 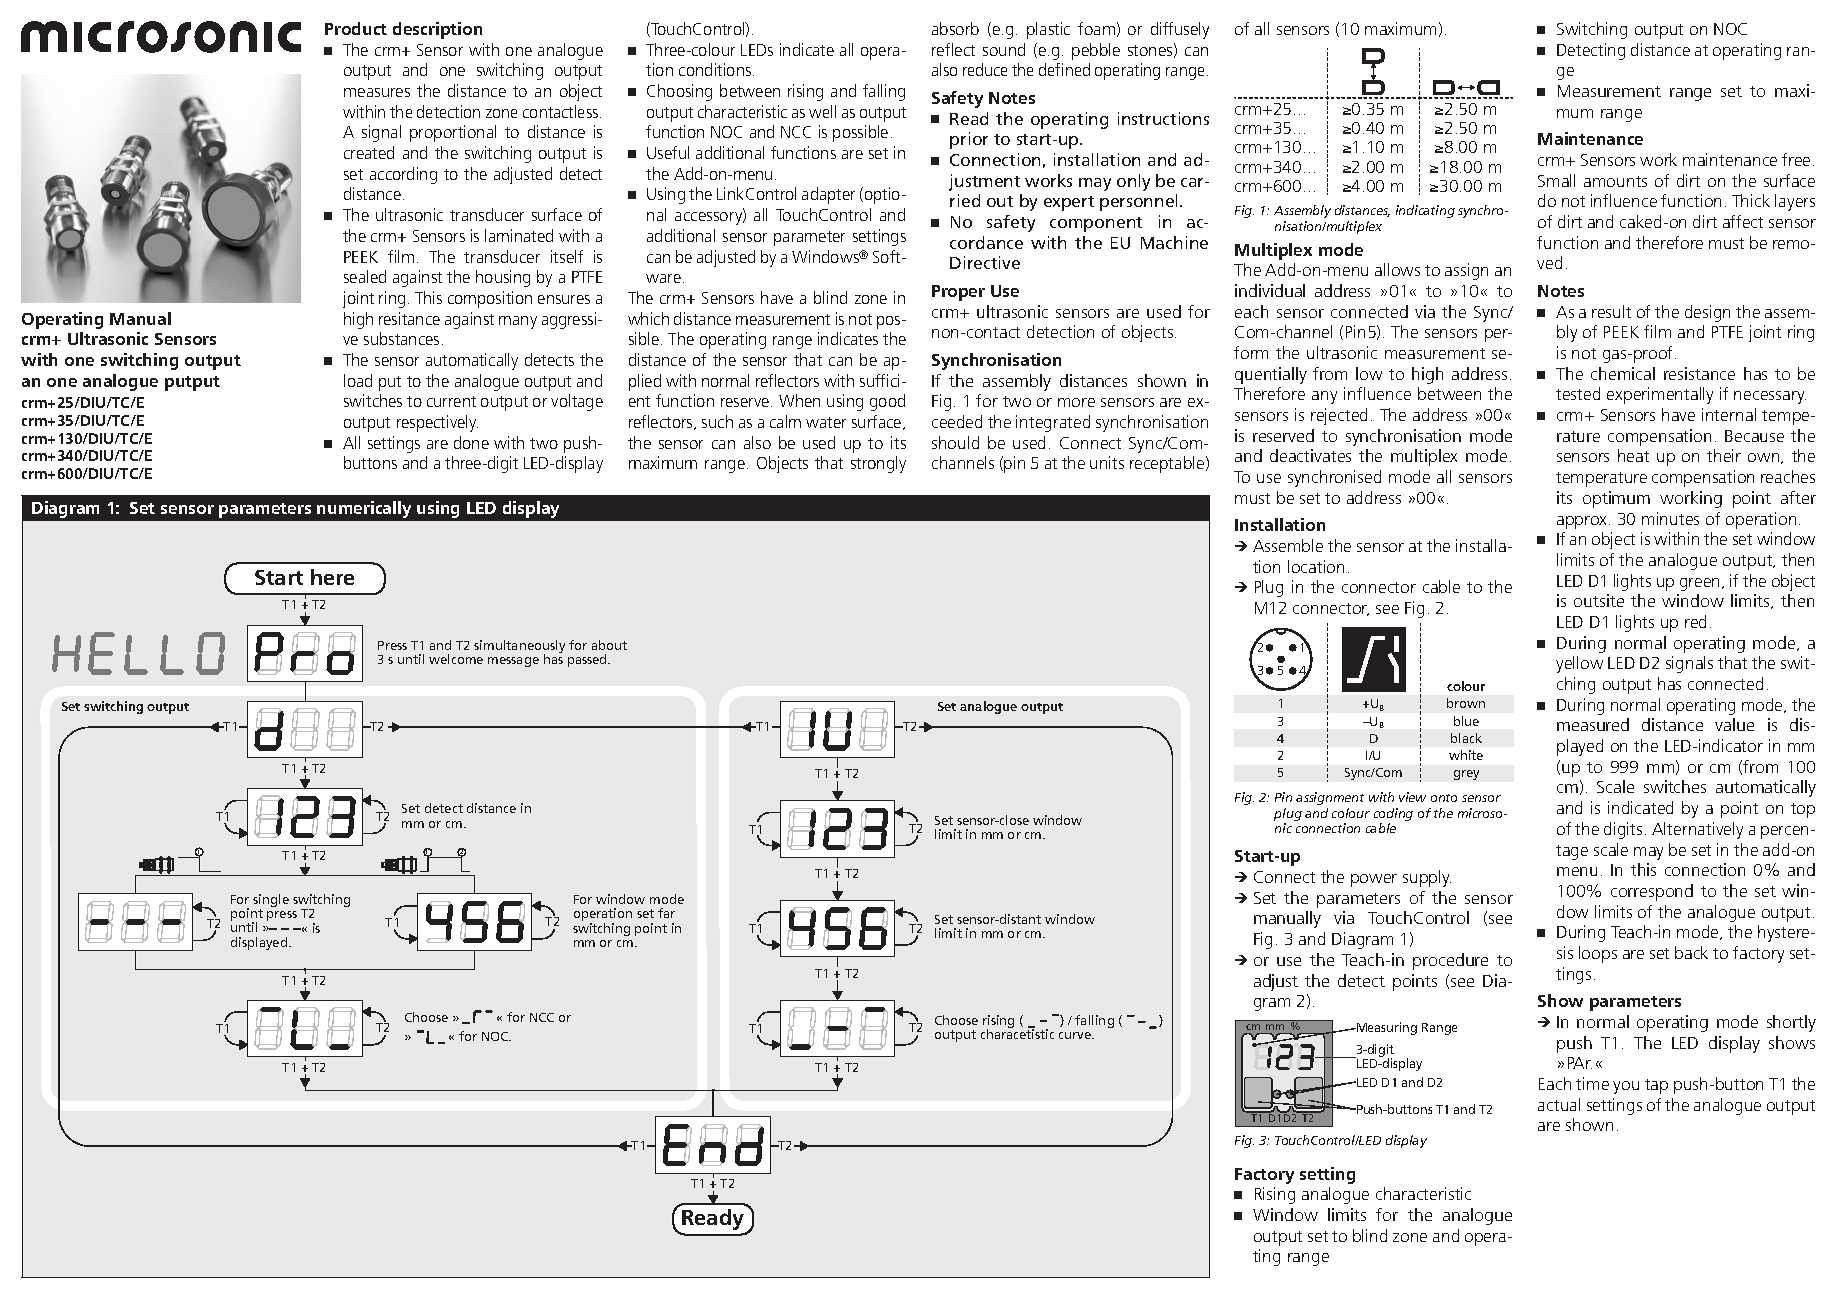 What do you see at coordinates (1107, 462) in the document?
I see `units` at bounding box center [1107, 462].
